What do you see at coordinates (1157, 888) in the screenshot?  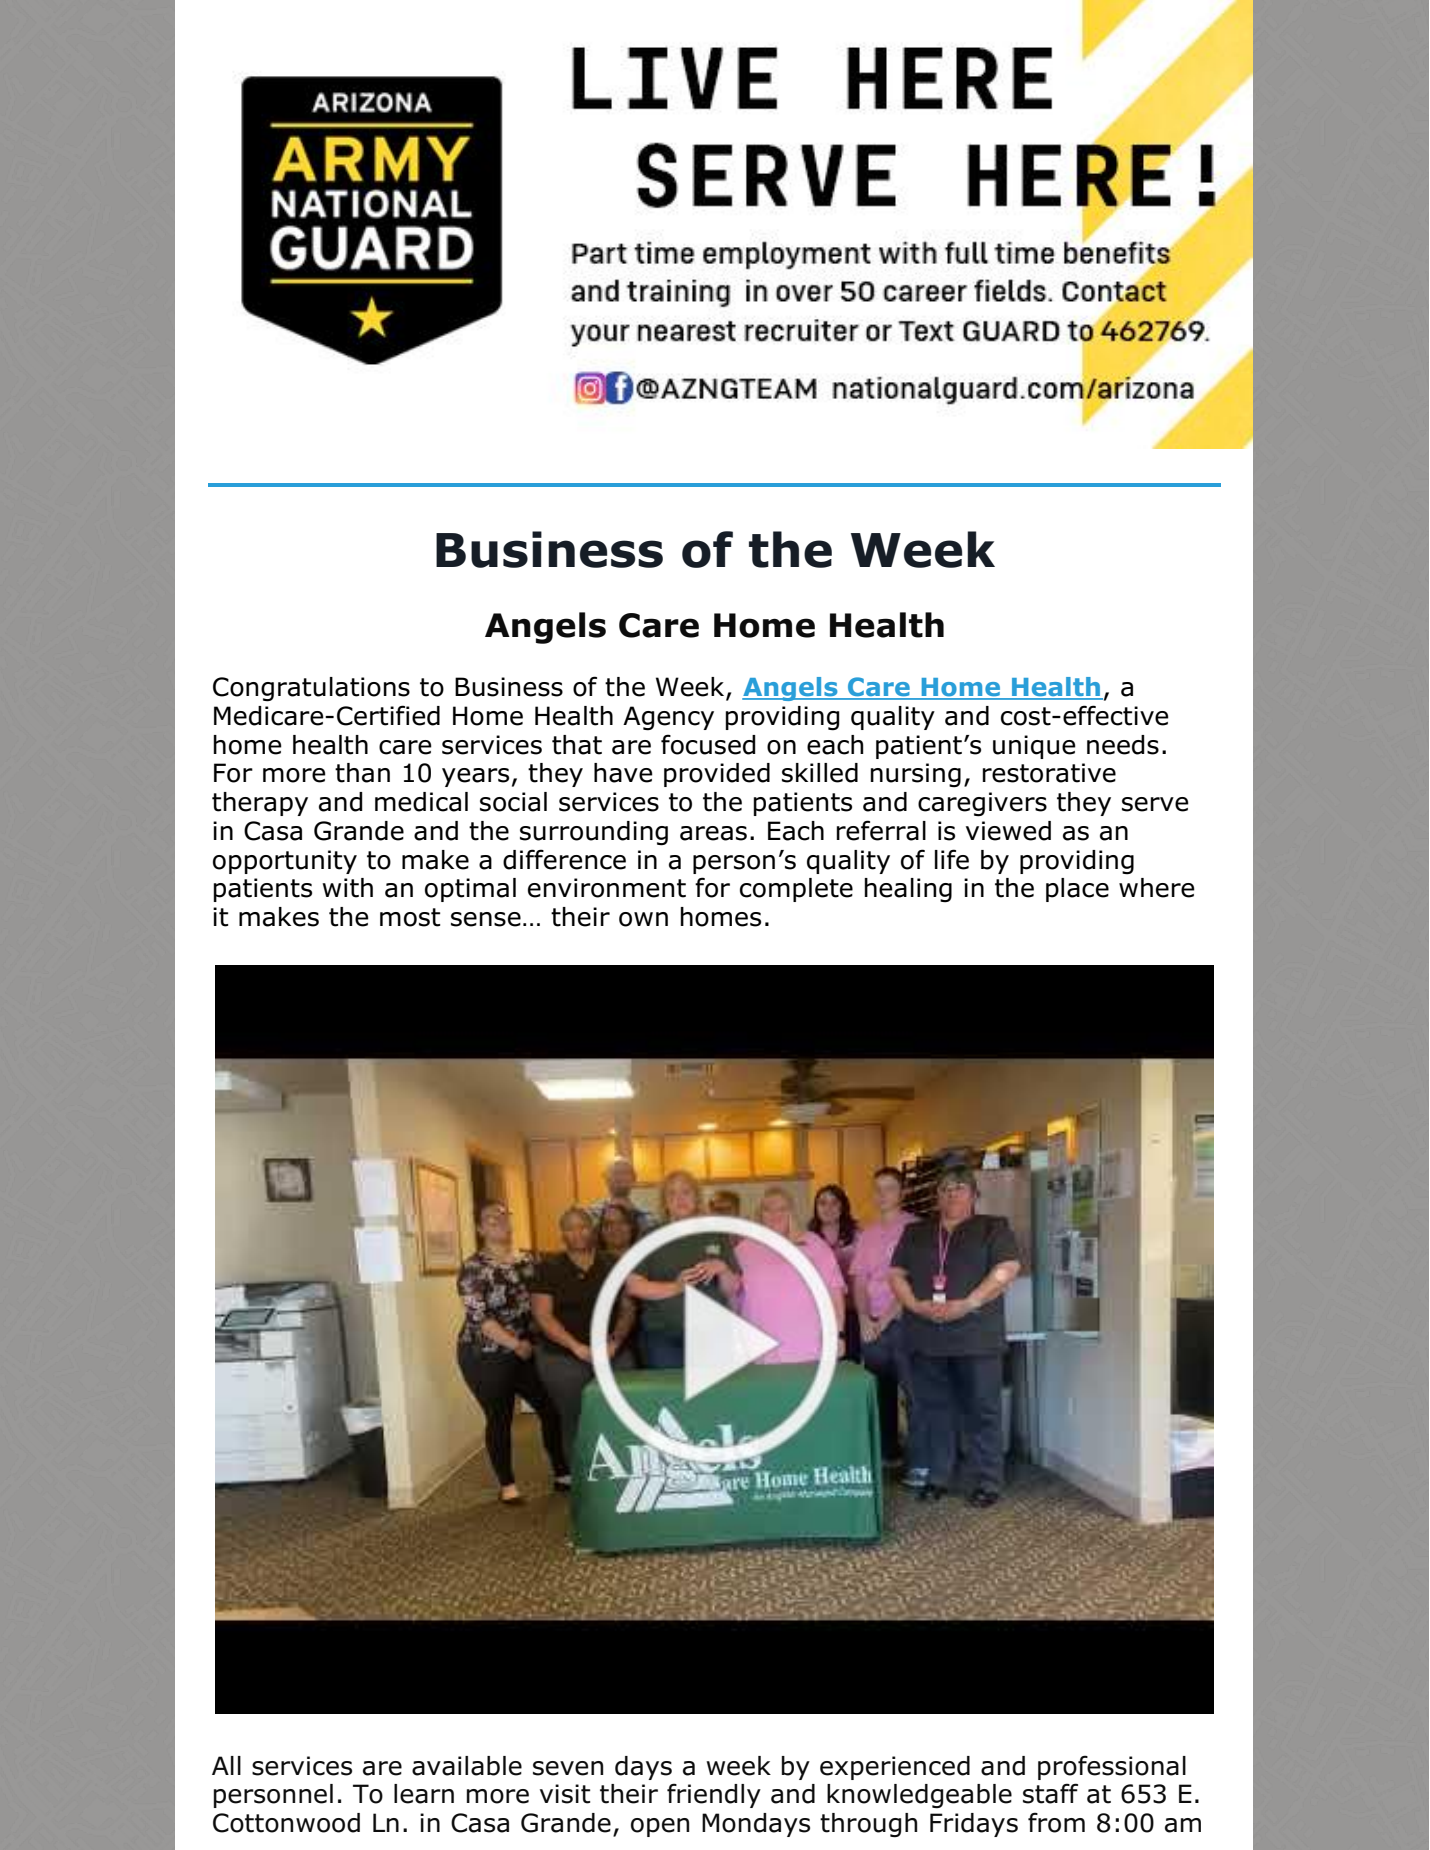 I see `where` at bounding box center [1157, 888].
